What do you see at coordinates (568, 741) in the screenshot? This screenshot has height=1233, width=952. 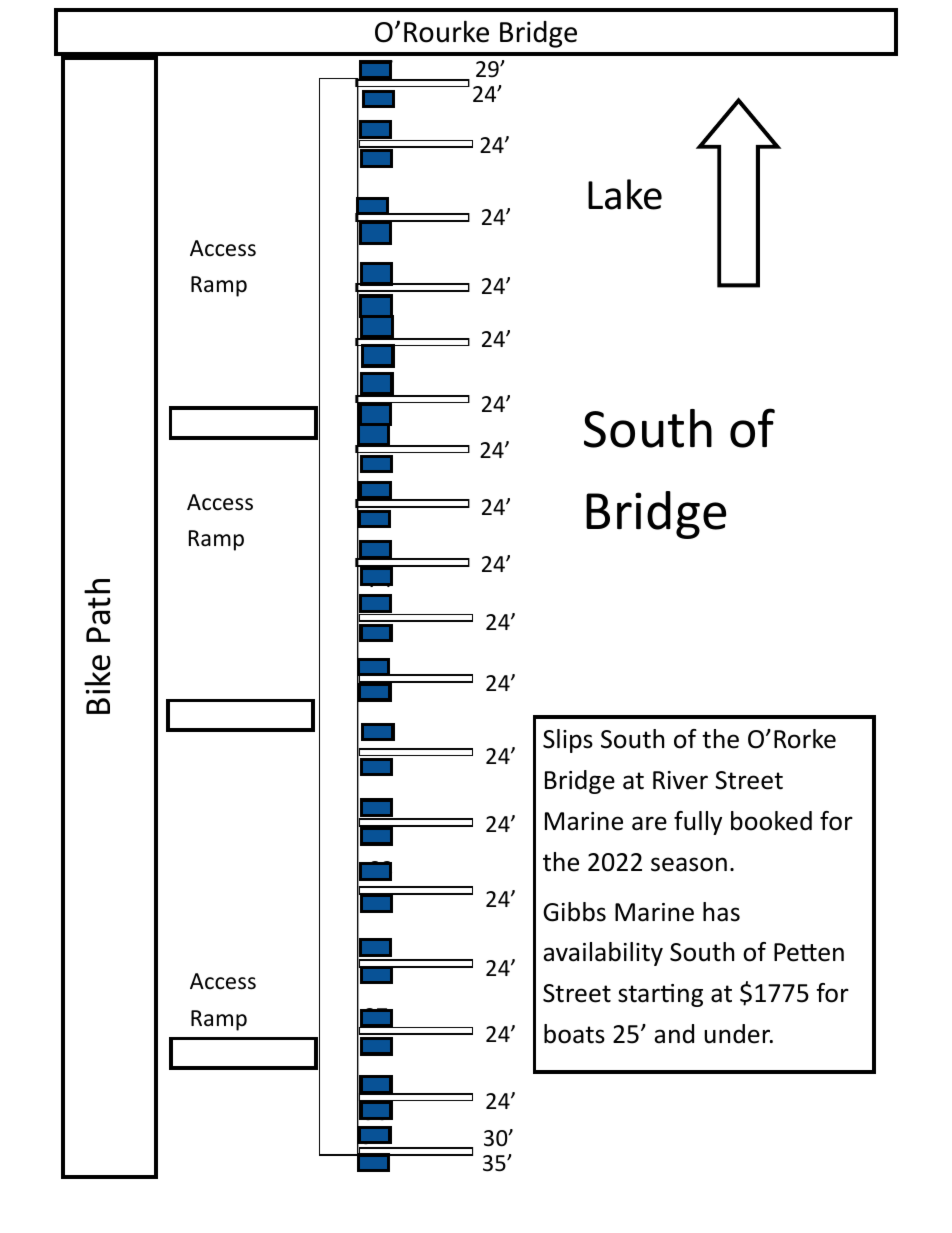 I see `Slips` at bounding box center [568, 741].
